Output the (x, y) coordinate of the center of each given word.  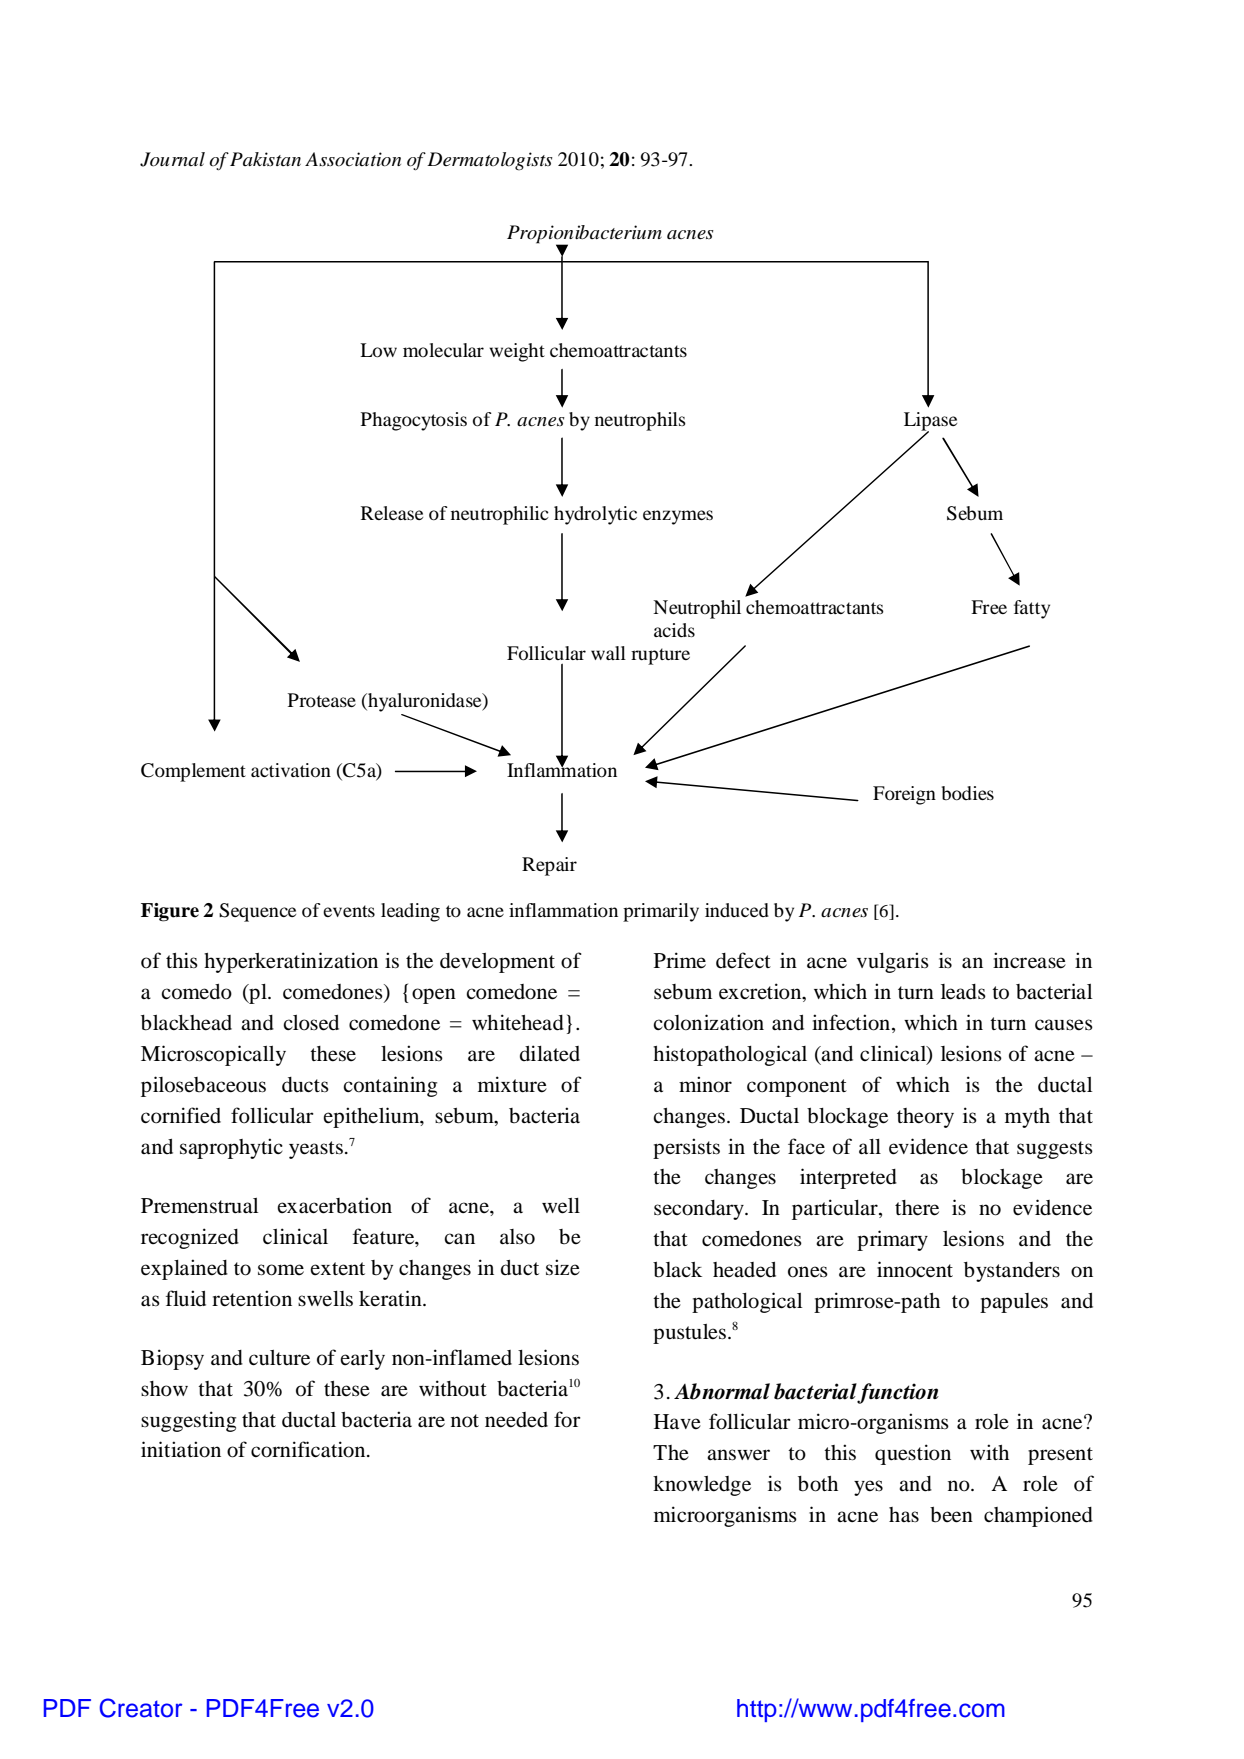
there (917, 1208)
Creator (140, 1708)
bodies (968, 793)
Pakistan (265, 159)
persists (686, 1148)
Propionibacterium (584, 235)
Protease (322, 700)
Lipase (930, 422)
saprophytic (231, 1148)
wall (608, 653)
